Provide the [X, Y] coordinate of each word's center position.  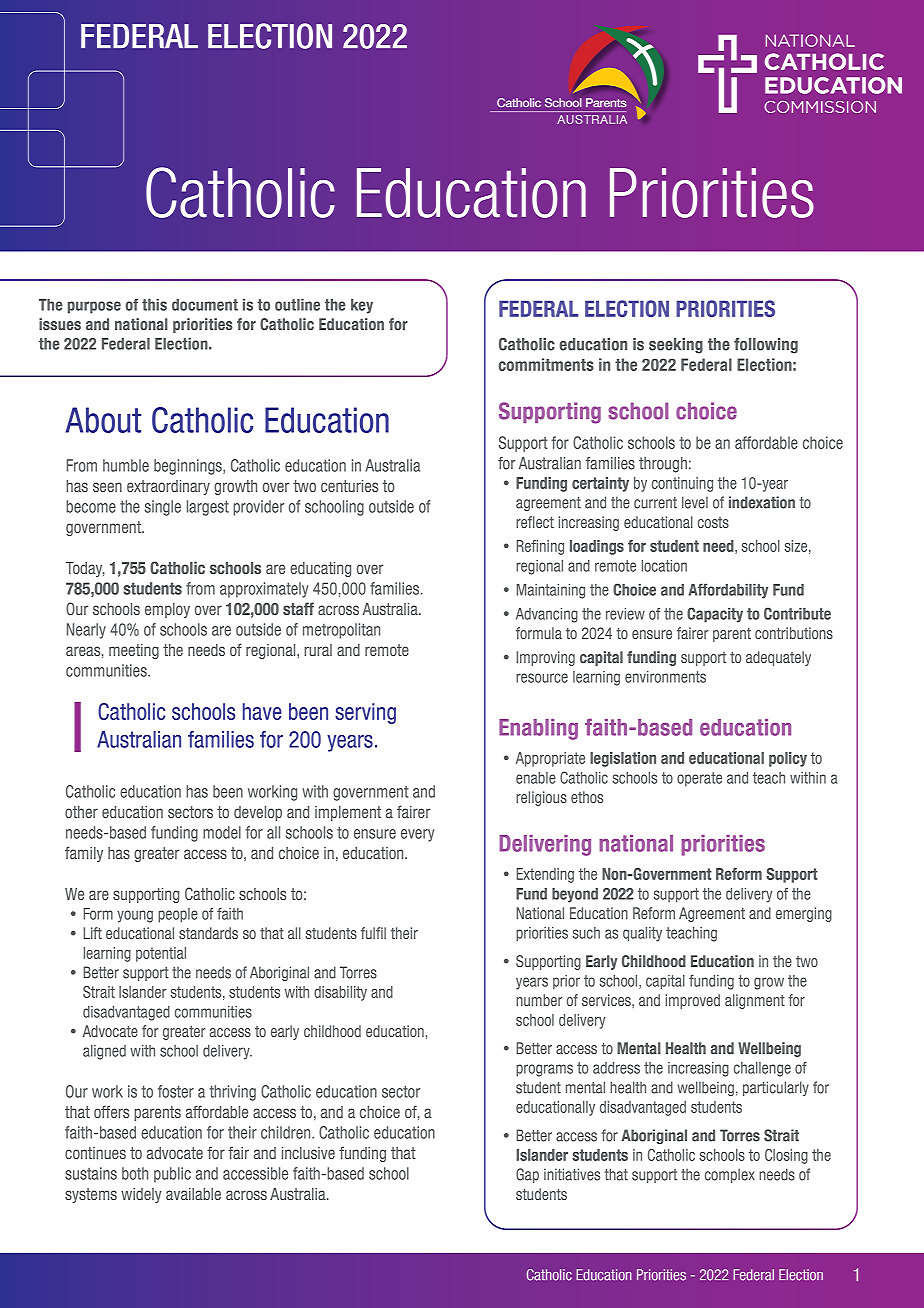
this [154, 305]
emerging [804, 914]
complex [730, 1175]
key [362, 306]
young [135, 916]
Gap [527, 1175]
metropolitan [341, 631]
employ [167, 610]
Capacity [715, 615]
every [417, 835]
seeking [676, 346]
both [135, 1173]
